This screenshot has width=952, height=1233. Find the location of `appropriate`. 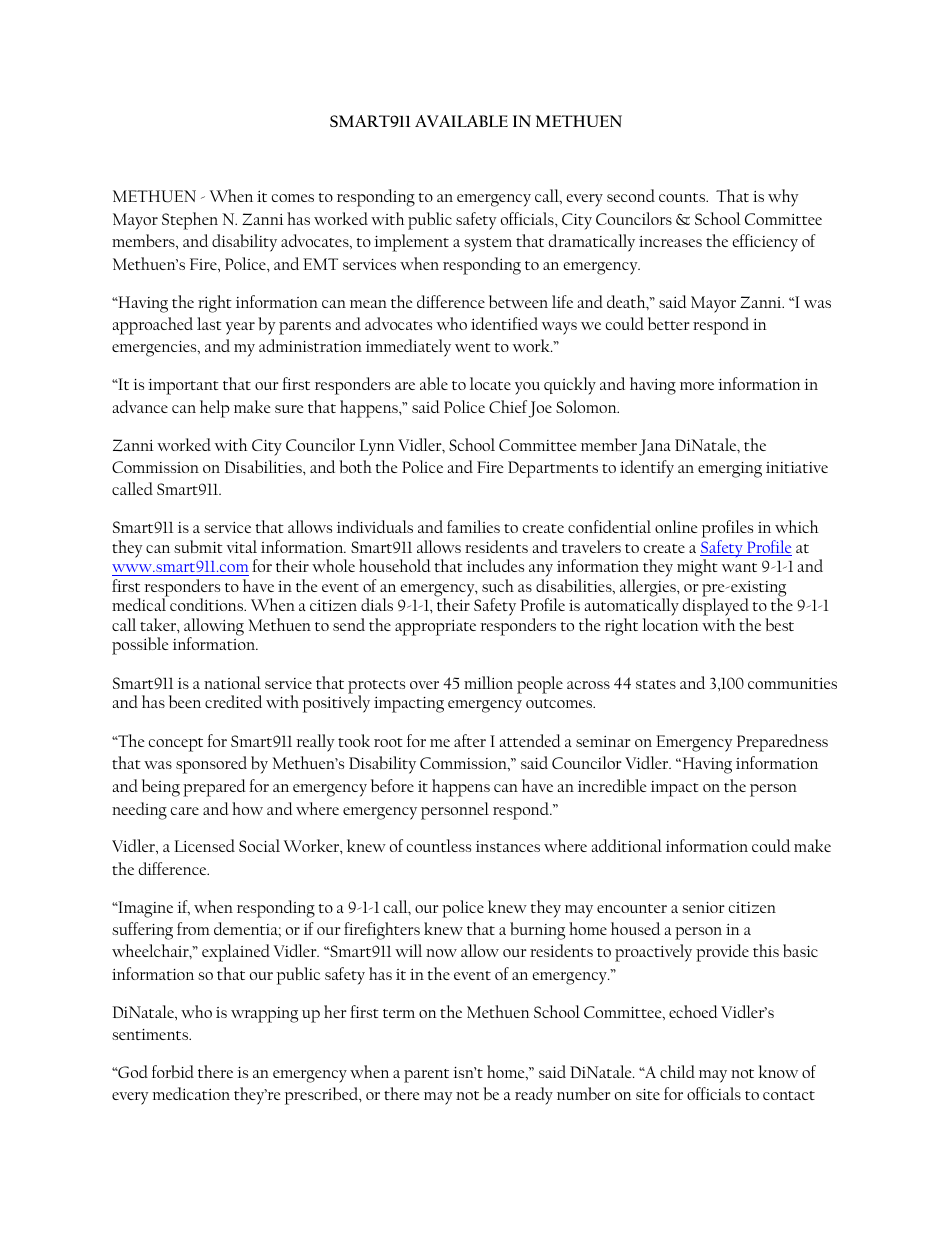

appropriate is located at coordinates (435, 628).
